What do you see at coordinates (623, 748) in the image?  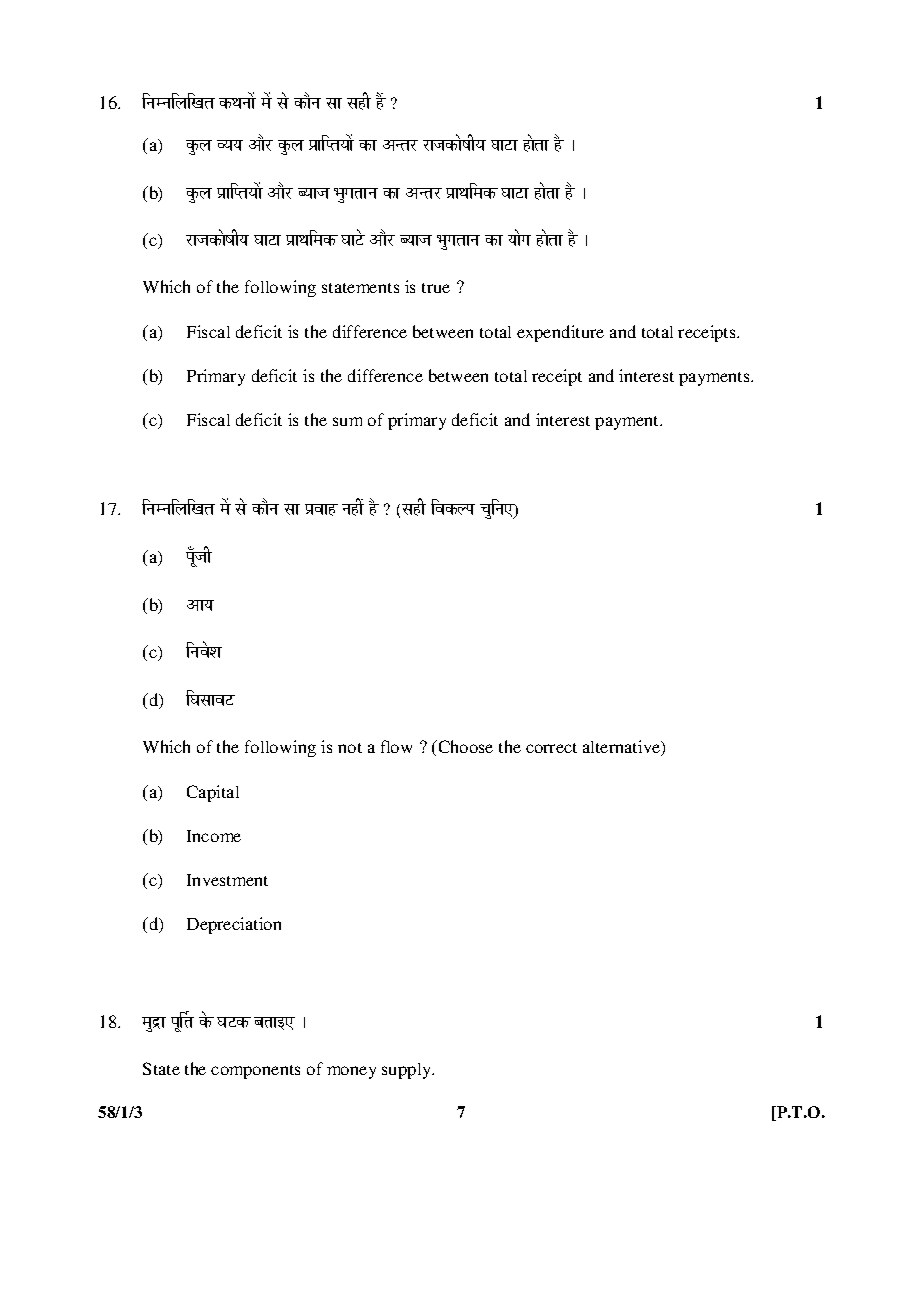 I see `alternative` at bounding box center [623, 748].
